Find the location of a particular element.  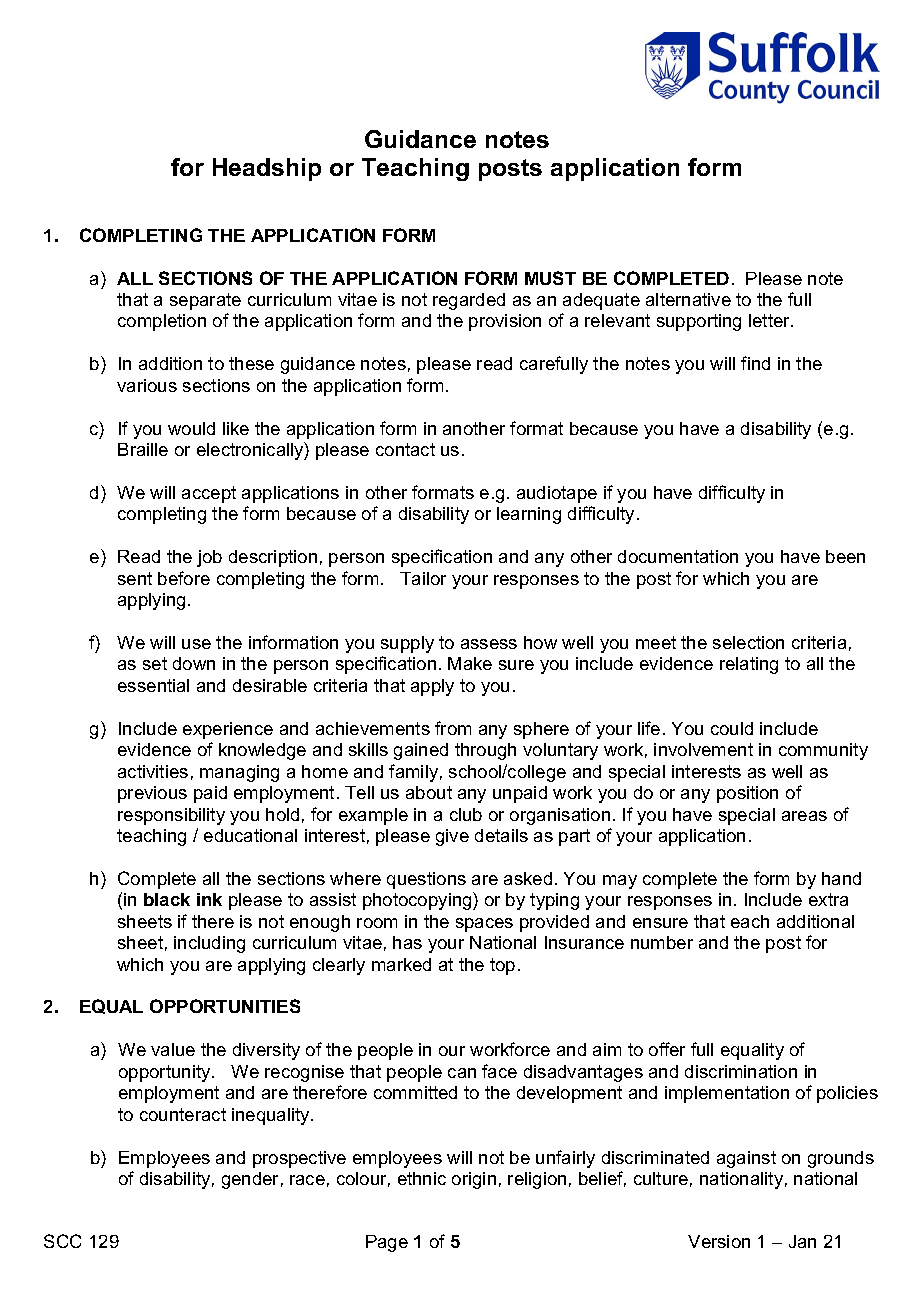

Headship is located at coordinates (267, 169).
